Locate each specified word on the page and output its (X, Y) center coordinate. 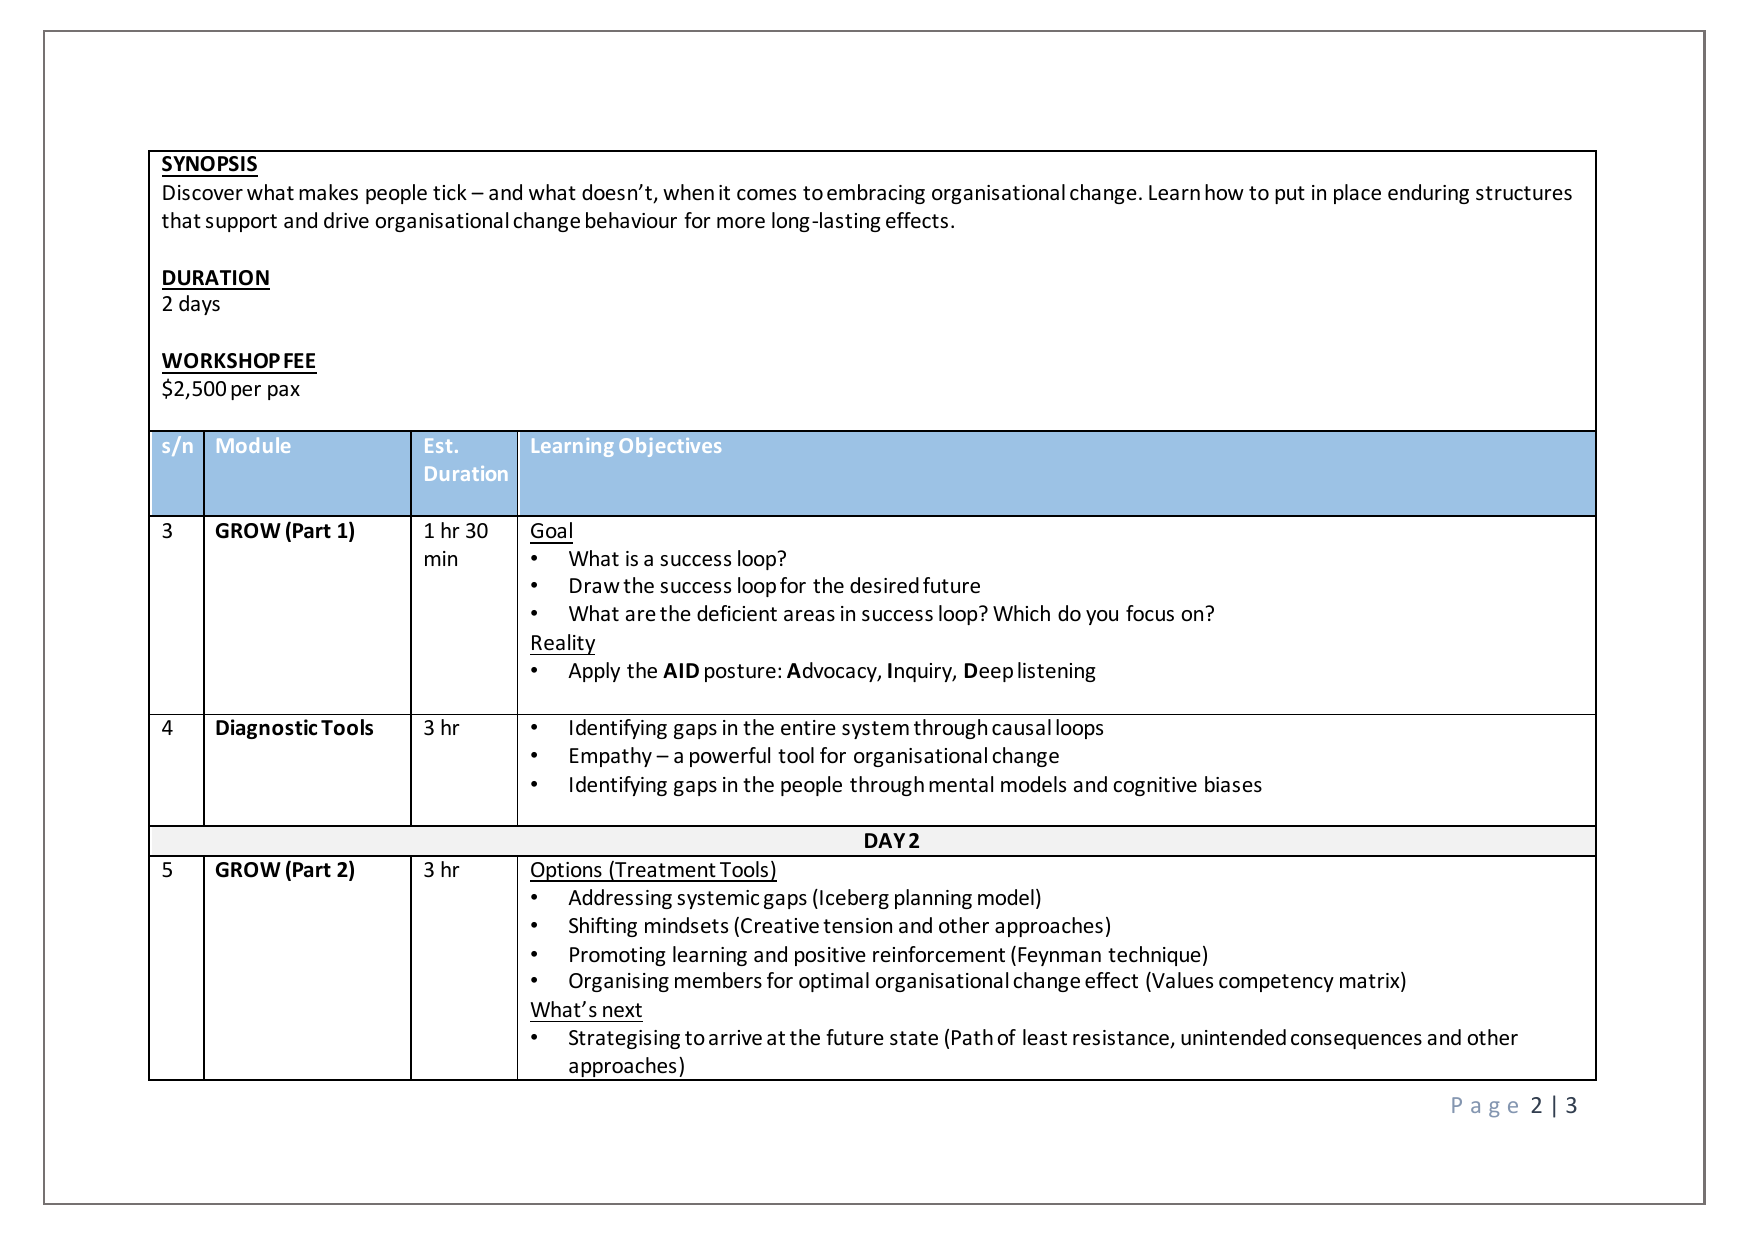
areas (809, 616)
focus (1150, 613)
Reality (562, 644)
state (914, 1038)
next (622, 1010)
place (1357, 194)
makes (328, 192)
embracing (876, 194)
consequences (1356, 1041)
